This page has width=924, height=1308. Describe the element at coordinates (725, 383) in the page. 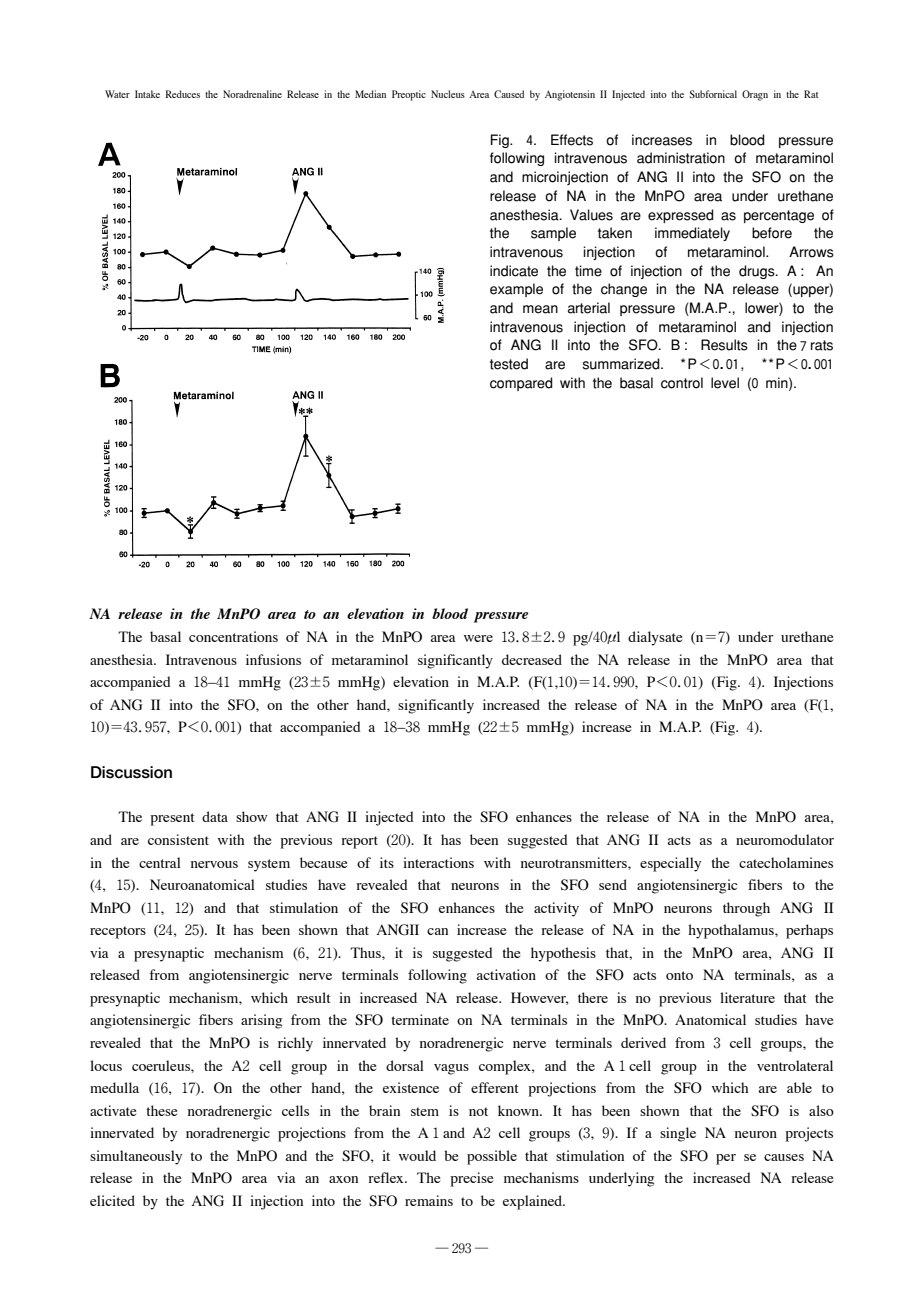

I see `level` at that location.
